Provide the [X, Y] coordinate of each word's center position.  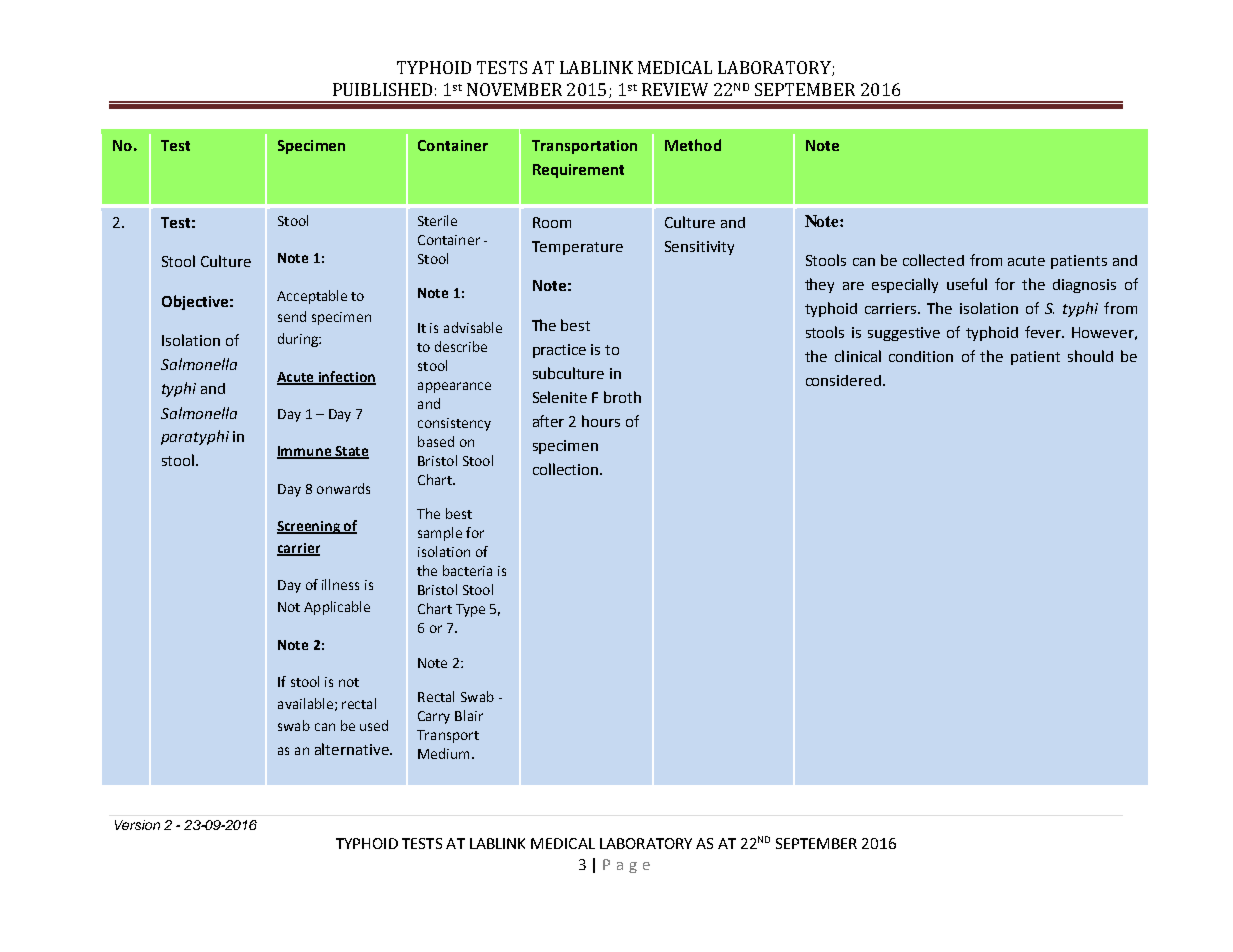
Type [470, 610]
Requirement [578, 171]
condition [921, 356]
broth [622, 397]
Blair [469, 715]
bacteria [467, 570]
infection [346, 377]
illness [340, 584]
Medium [443, 753]
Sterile [437, 220]
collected [933, 260]
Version [137, 825]
